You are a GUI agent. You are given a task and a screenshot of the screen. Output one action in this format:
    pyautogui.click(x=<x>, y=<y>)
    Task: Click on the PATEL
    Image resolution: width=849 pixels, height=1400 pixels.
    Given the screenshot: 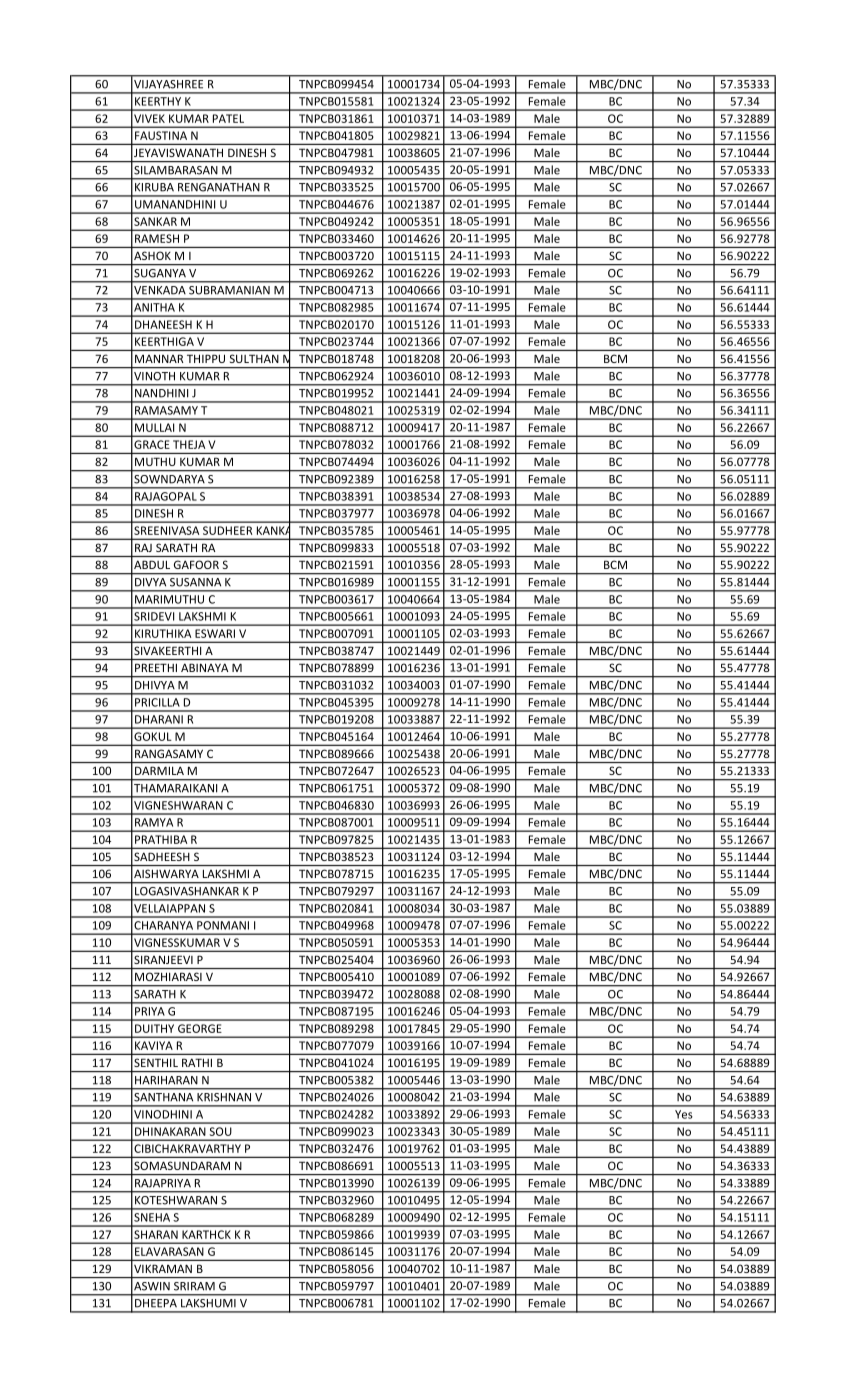 What is the action you would take?
    pyautogui.click(x=228, y=118)
